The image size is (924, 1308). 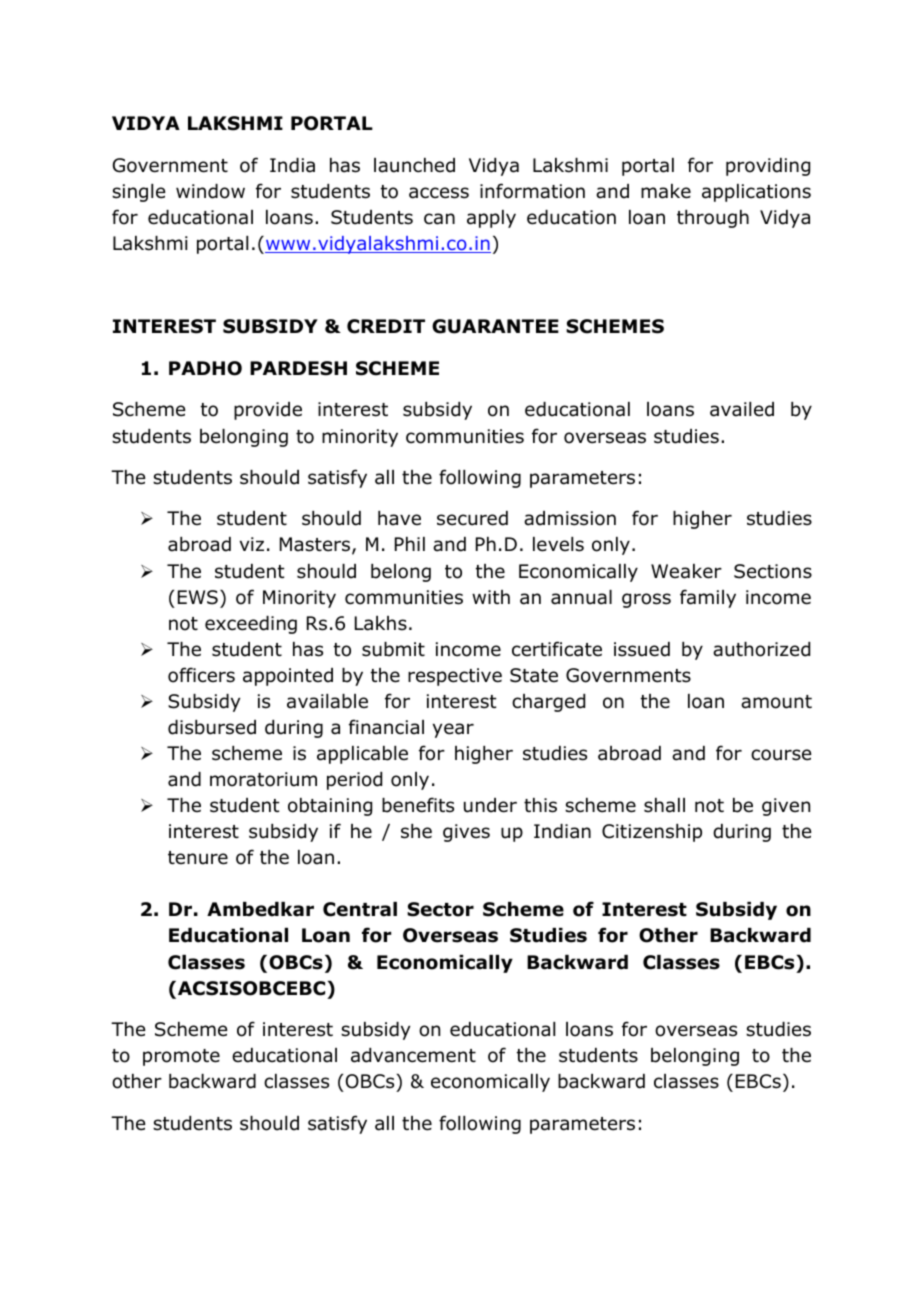 What do you see at coordinates (181, 1057) in the screenshot?
I see `promote` at bounding box center [181, 1057].
